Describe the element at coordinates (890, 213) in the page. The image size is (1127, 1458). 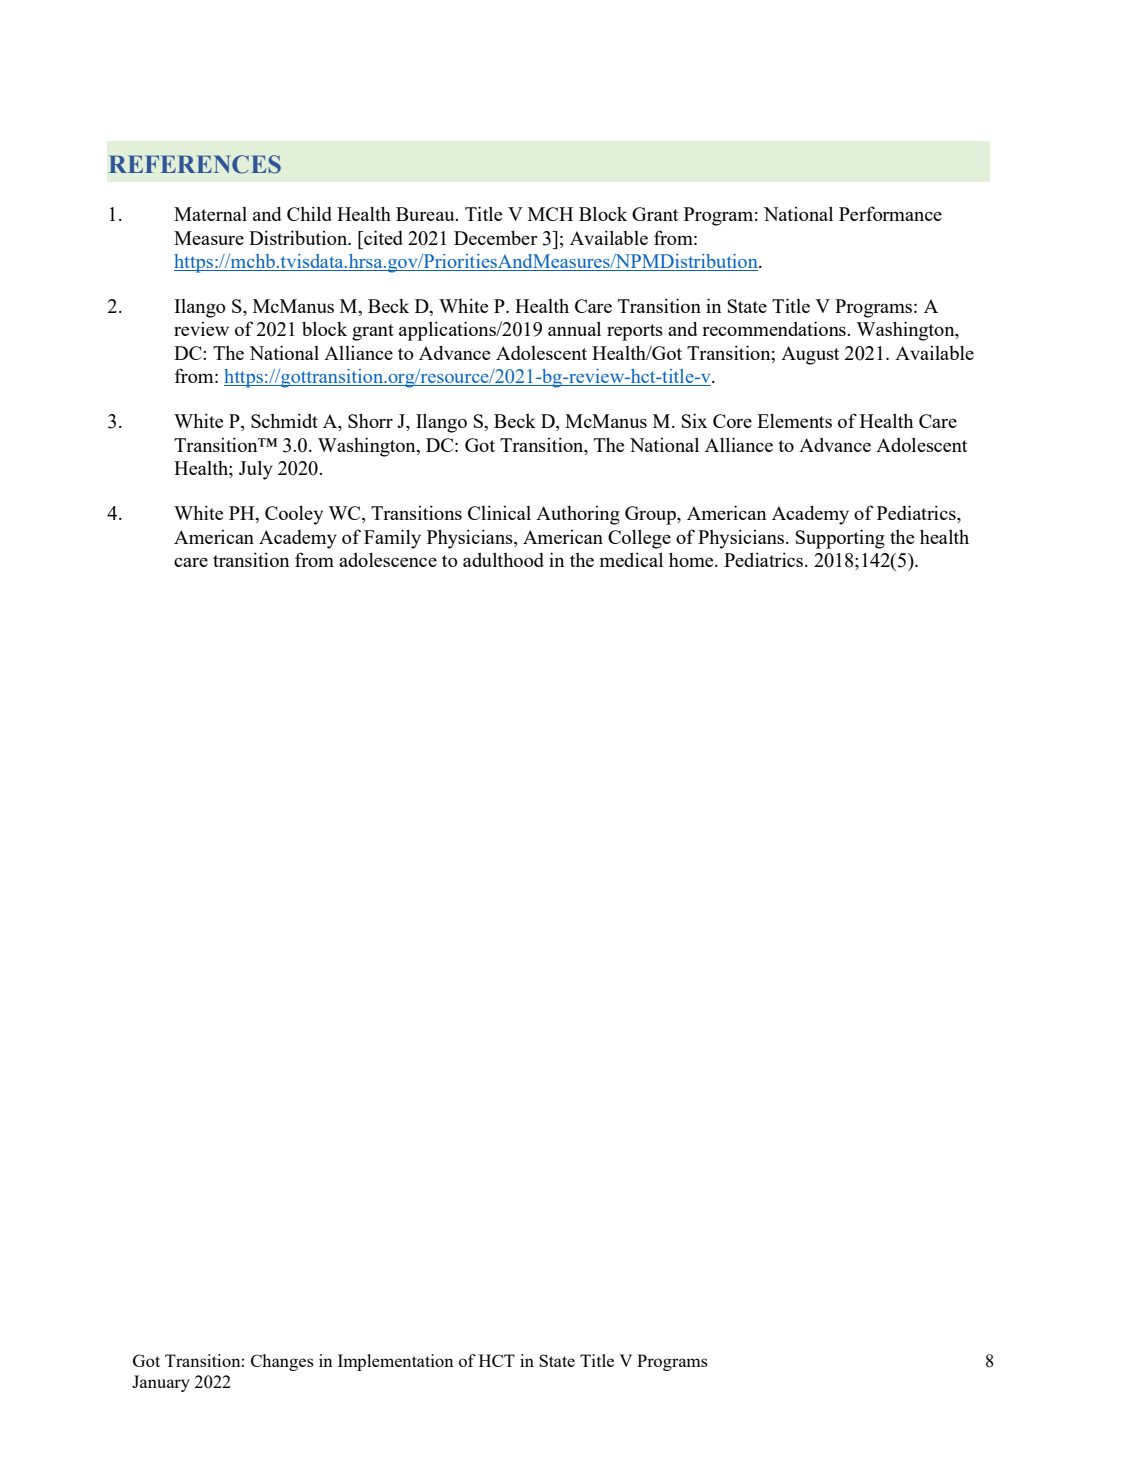
I see `Performance` at that location.
